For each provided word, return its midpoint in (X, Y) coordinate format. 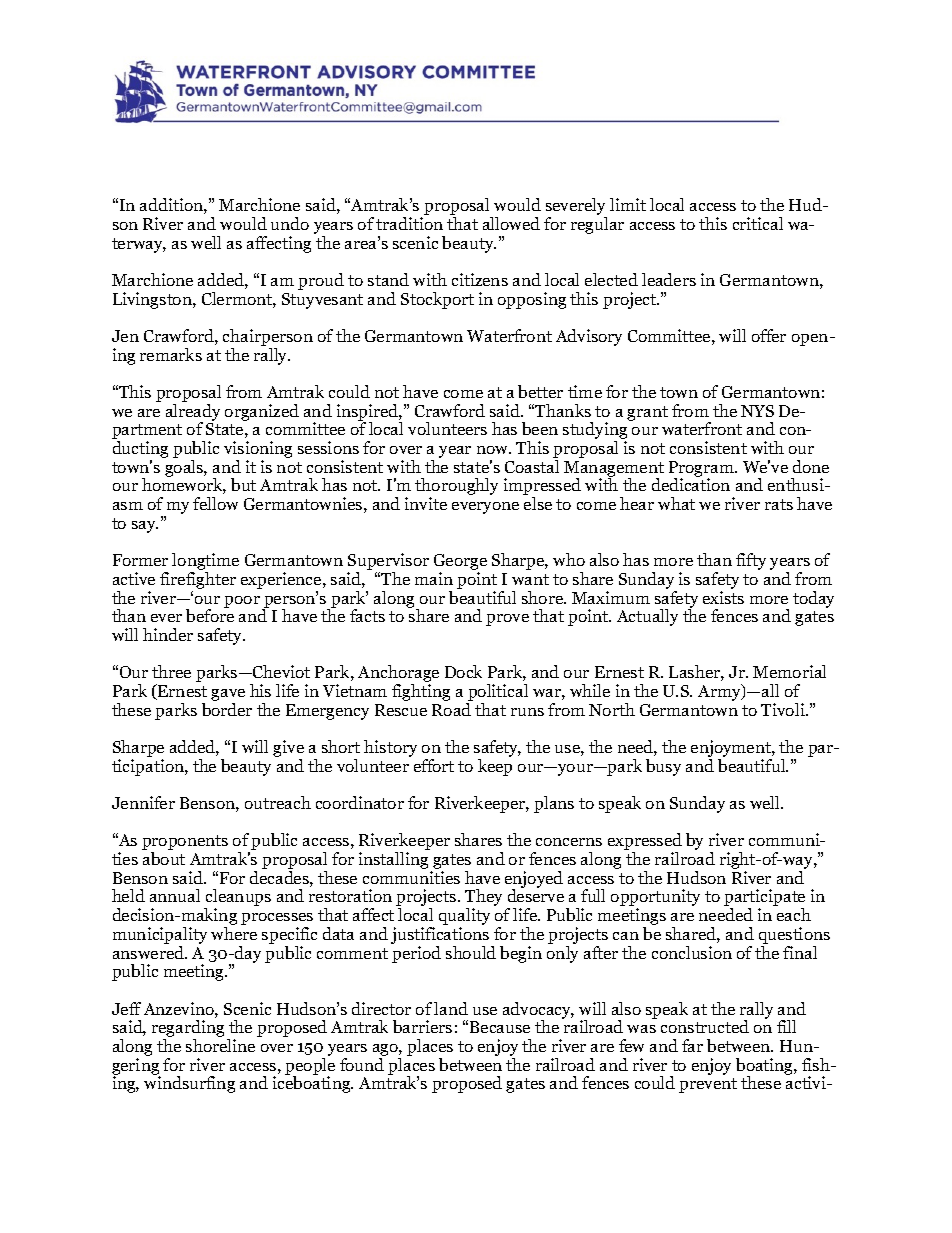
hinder (168, 634)
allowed (511, 223)
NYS (757, 411)
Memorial (789, 671)
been (540, 428)
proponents (185, 844)
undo (290, 223)
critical (758, 223)
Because (500, 1027)
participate (764, 899)
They (483, 899)
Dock (463, 671)
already (193, 413)
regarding (188, 1030)
